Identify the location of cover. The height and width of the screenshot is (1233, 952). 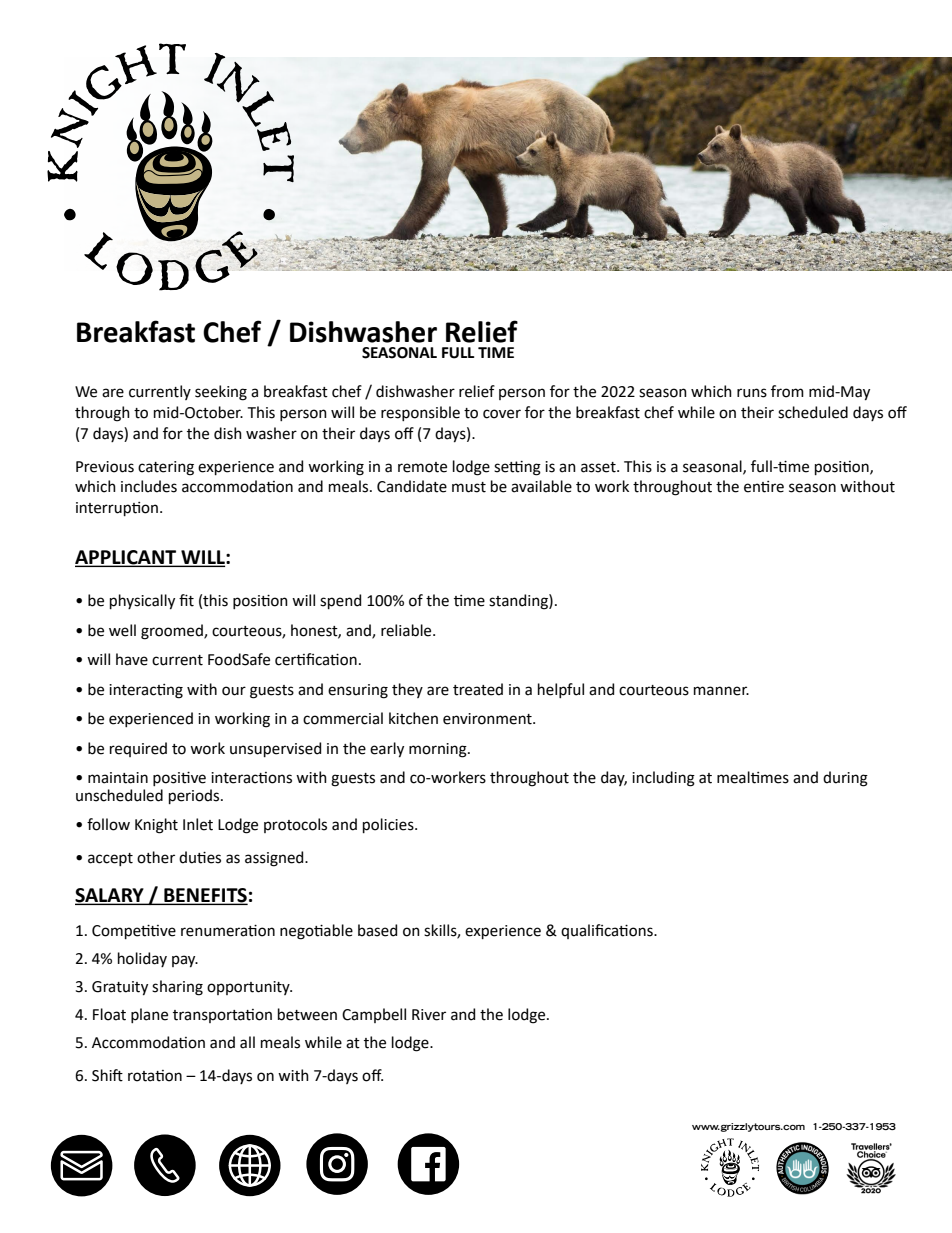
(502, 414).
